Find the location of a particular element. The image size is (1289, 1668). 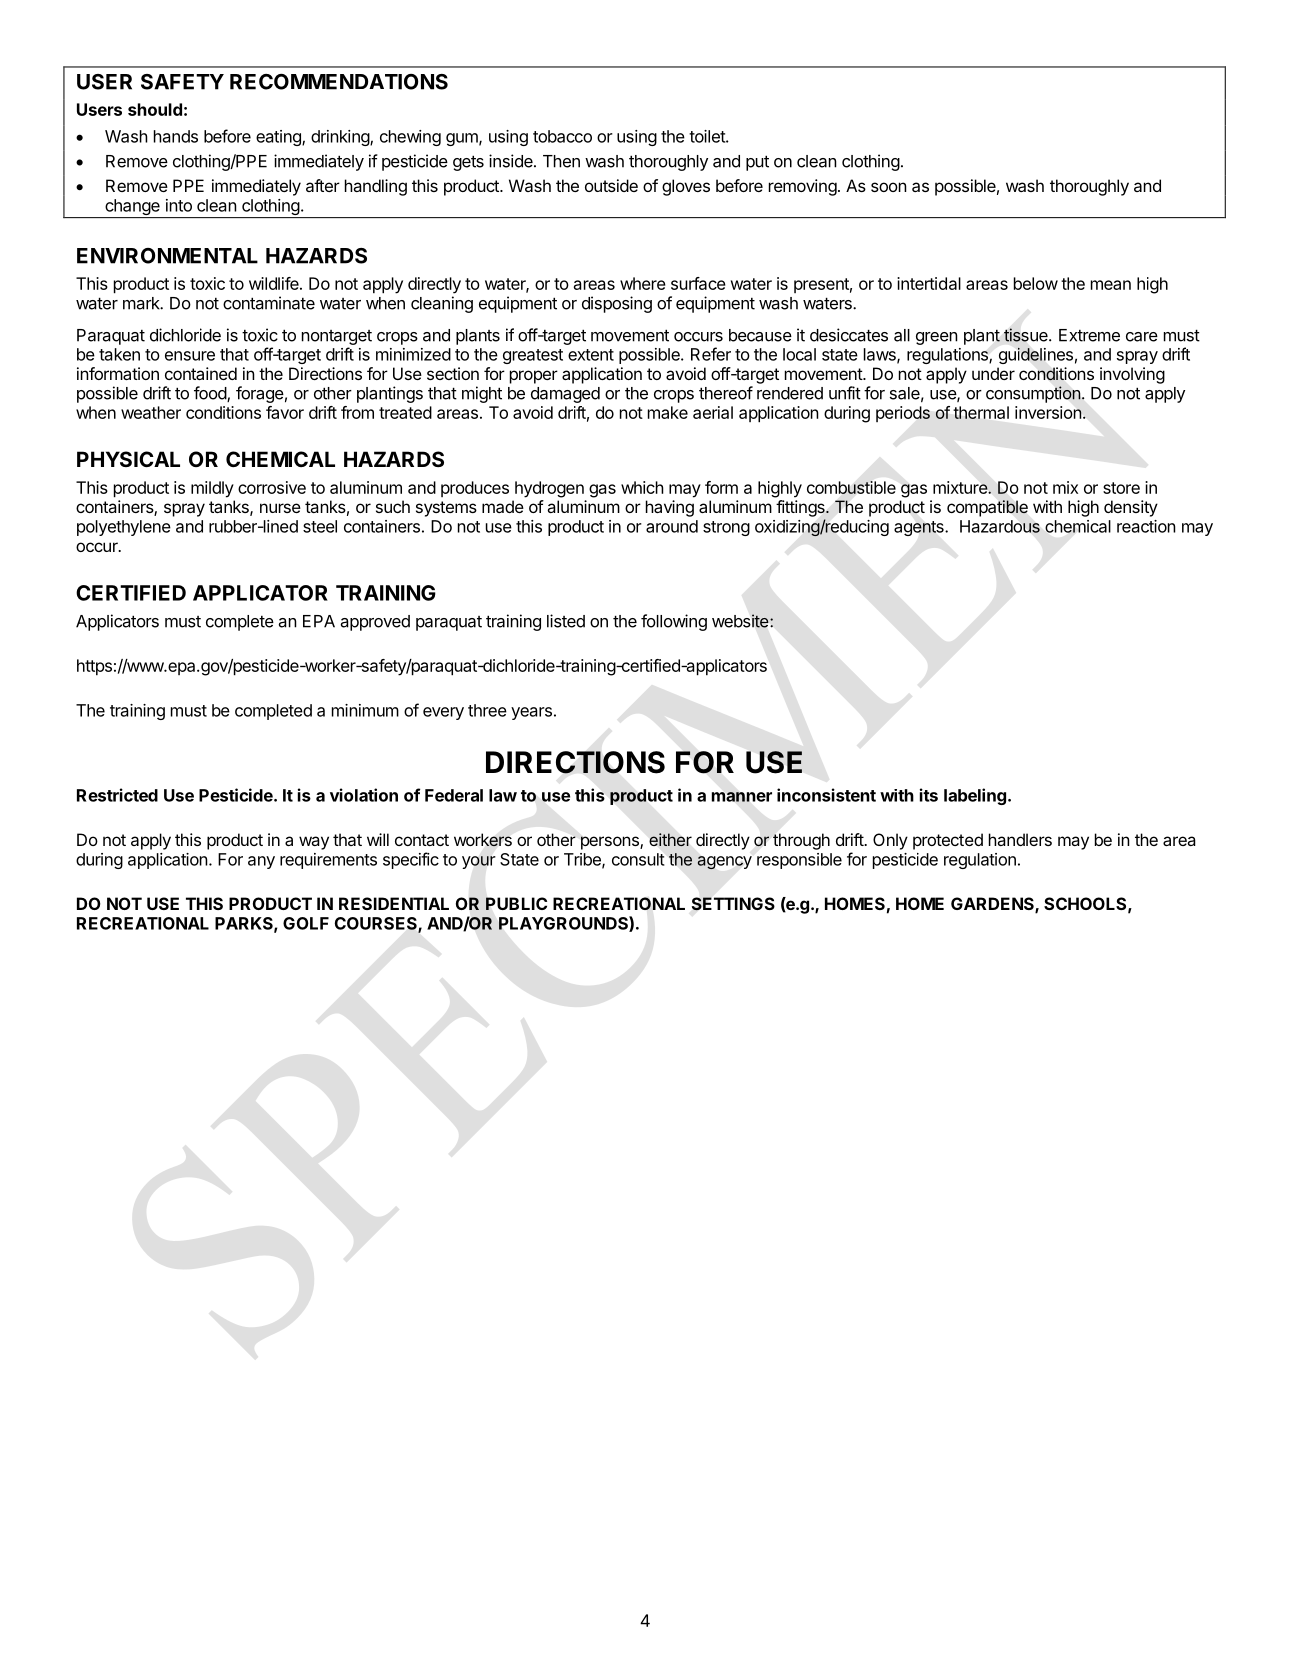

steel is located at coordinates (320, 526).
